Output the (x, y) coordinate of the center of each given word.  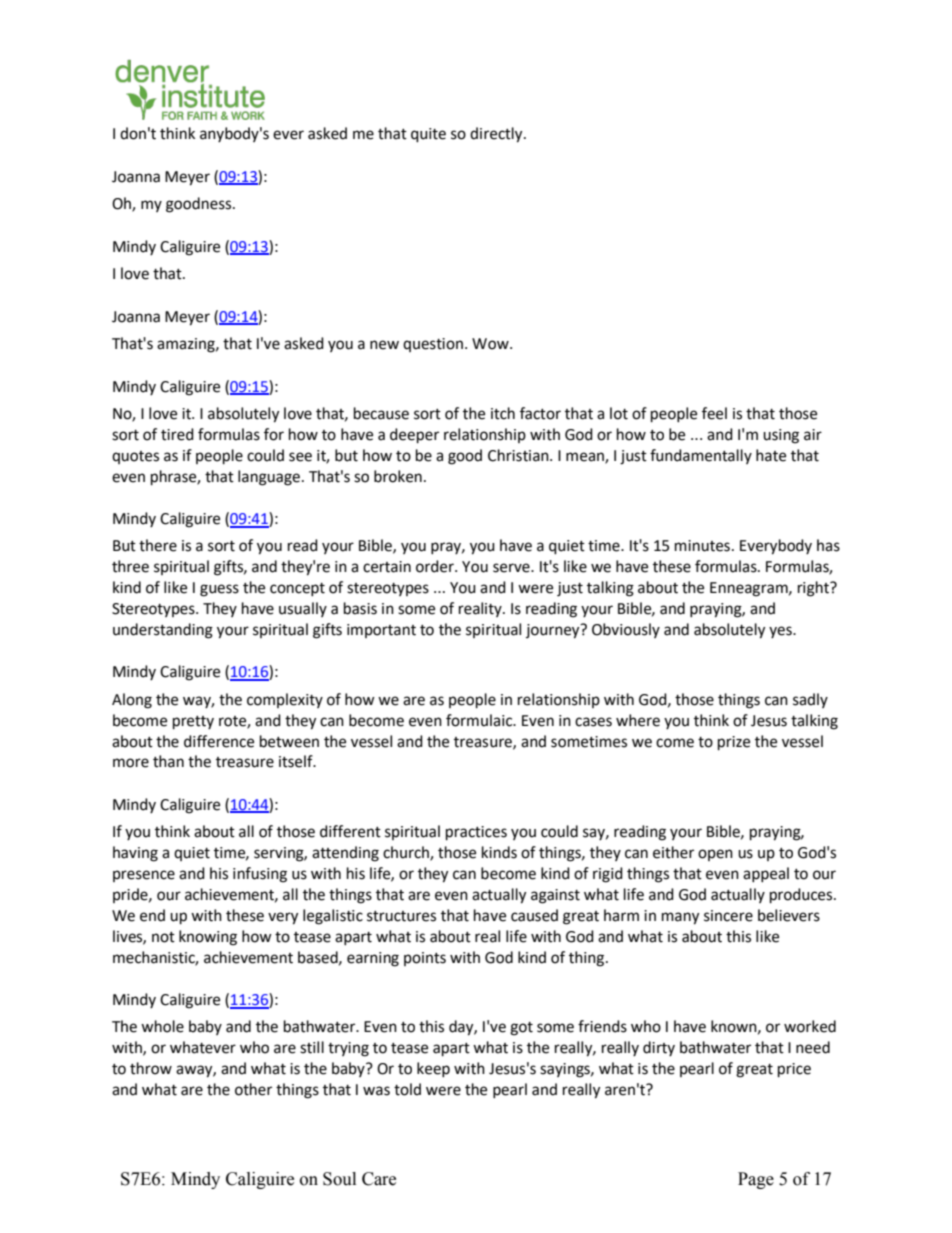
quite (428, 135)
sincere (728, 916)
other (253, 1089)
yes (781, 632)
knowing (208, 938)
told (407, 1089)
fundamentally (701, 456)
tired (177, 434)
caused (534, 915)
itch (503, 413)
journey (554, 631)
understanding (163, 631)
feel (714, 413)
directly (497, 135)
